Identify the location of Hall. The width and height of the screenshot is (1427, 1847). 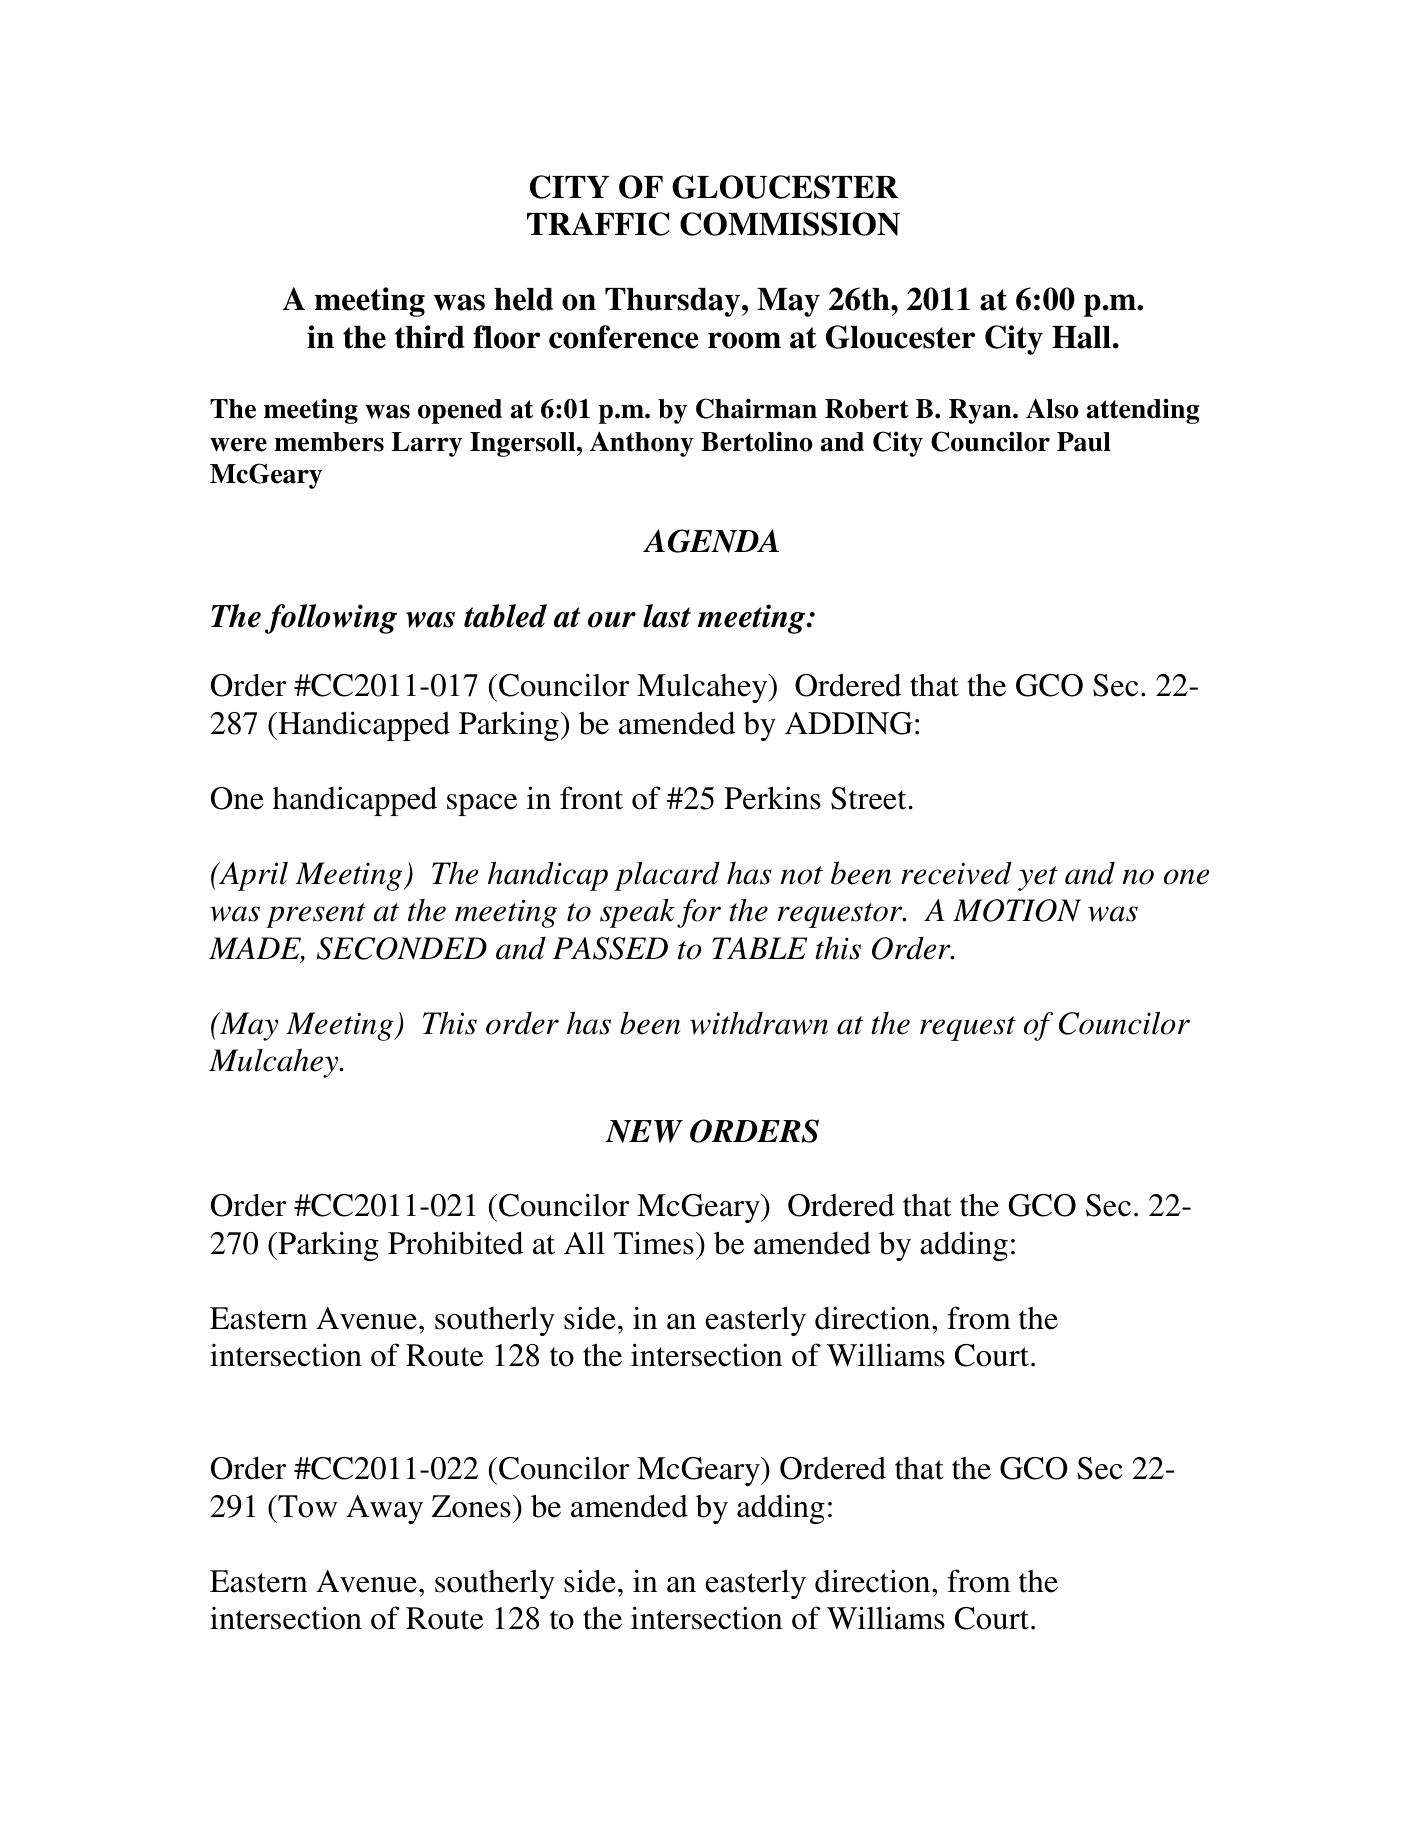
(1081, 337).
